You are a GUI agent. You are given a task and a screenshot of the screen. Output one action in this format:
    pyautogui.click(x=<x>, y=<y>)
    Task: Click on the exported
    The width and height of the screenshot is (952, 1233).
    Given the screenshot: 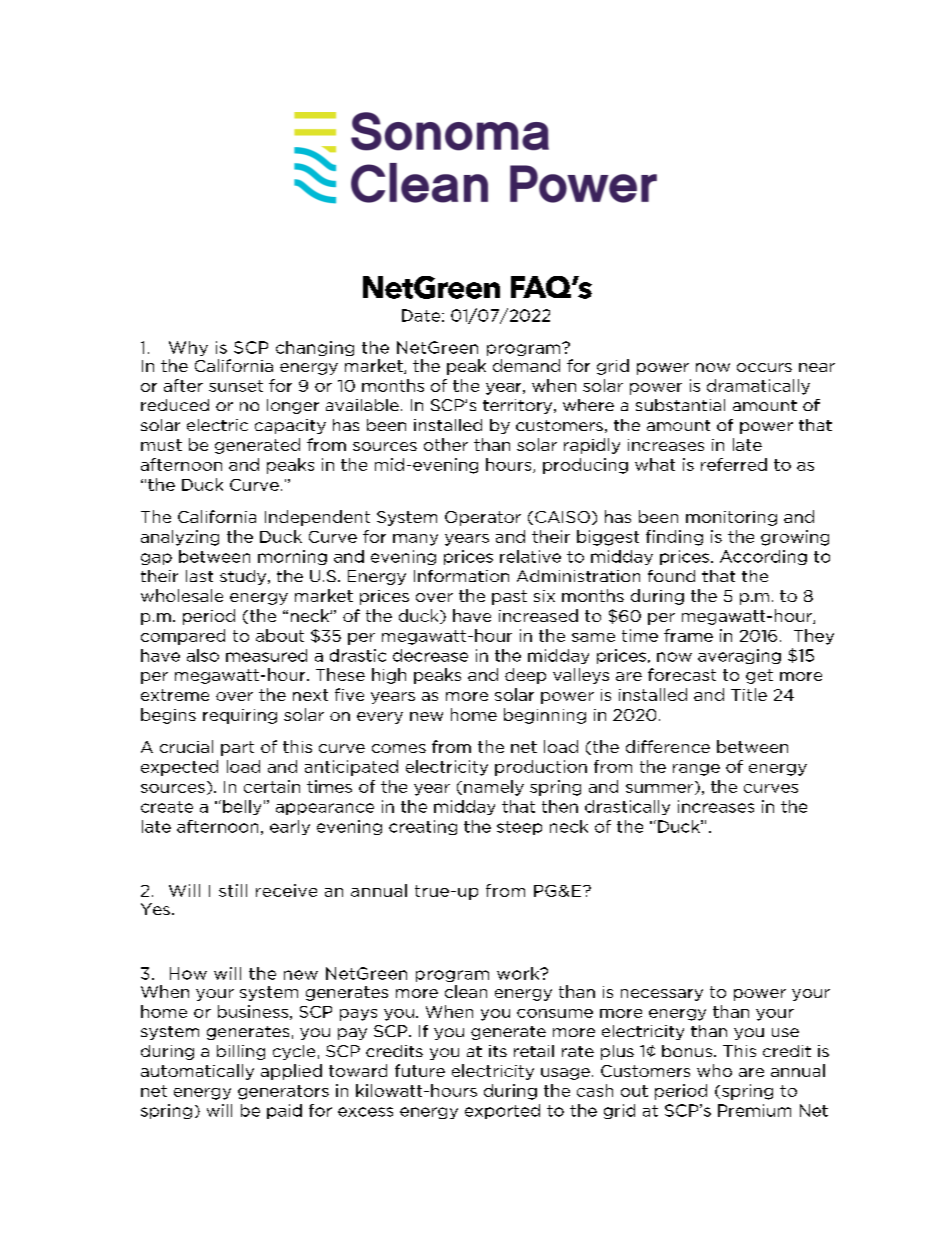 What is the action you would take?
    pyautogui.click(x=502, y=1111)
